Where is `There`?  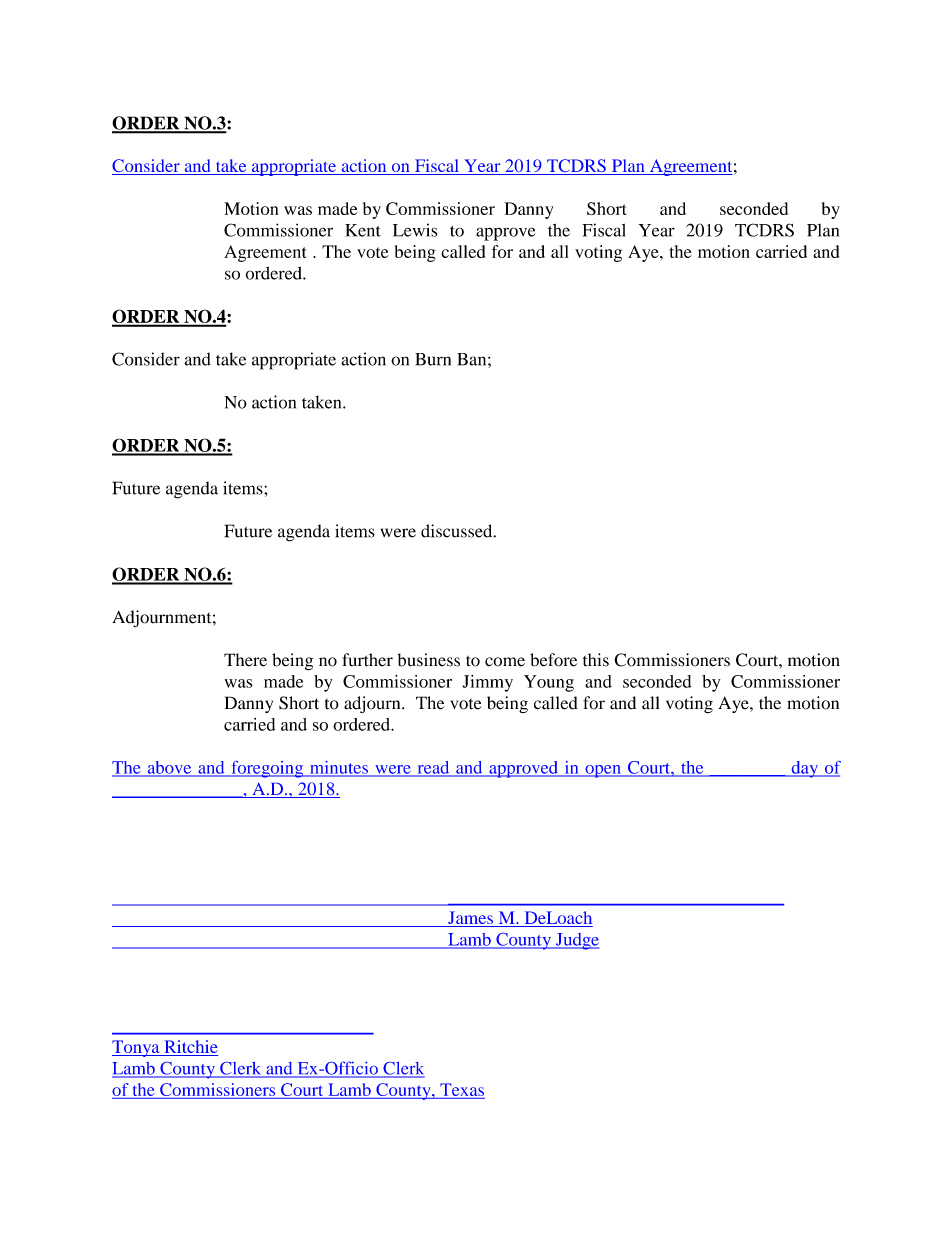
There is located at coordinates (245, 660).
